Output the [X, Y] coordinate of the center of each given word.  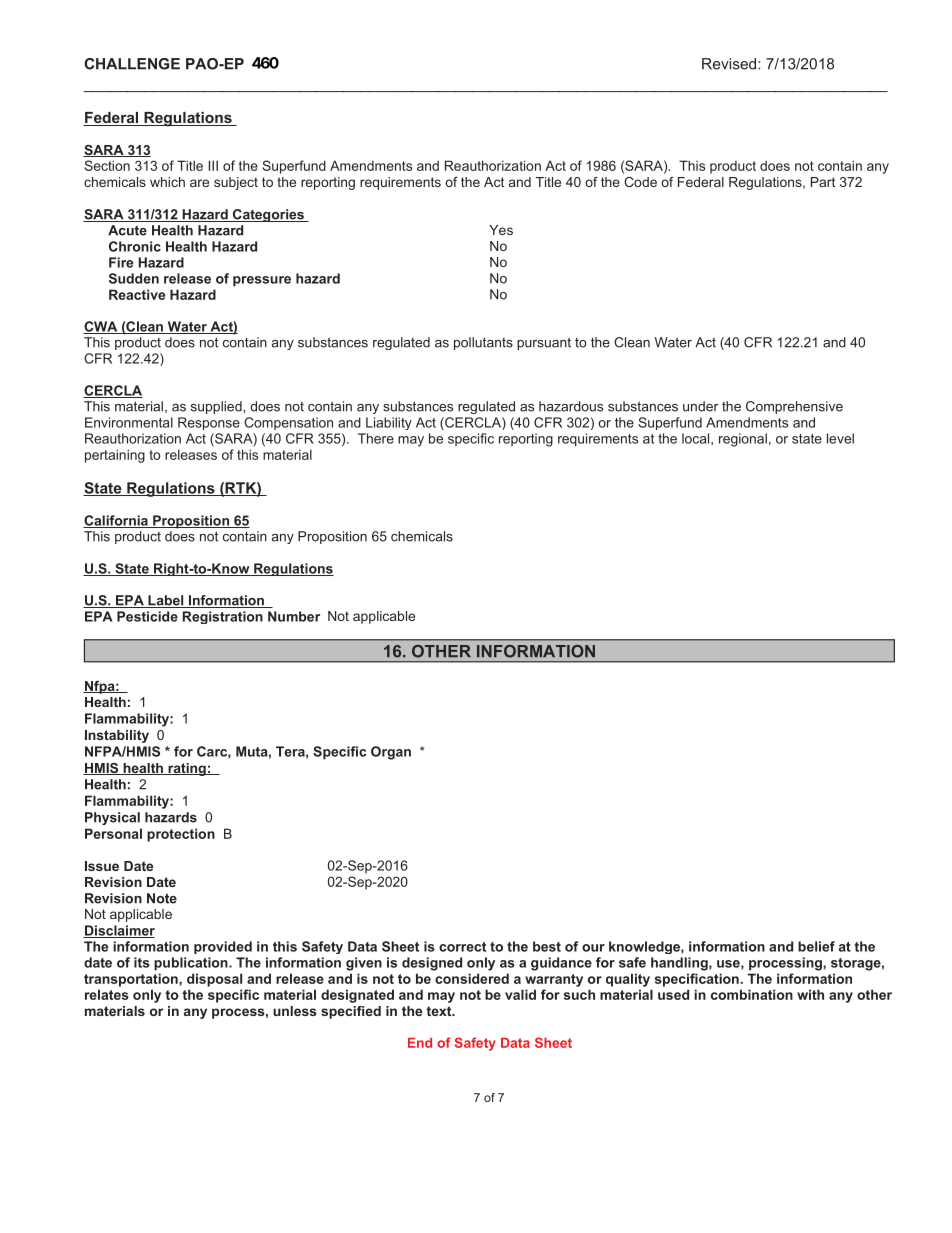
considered [472, 978]
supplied [217, 407]
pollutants [483, 343]
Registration [222, 617]
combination [752, 994]
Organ [391, 753]
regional [743, 440]
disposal [214, 980]
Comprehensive [794, 407]
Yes [501, 230]
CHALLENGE [132, 64]
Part [823, 182]
